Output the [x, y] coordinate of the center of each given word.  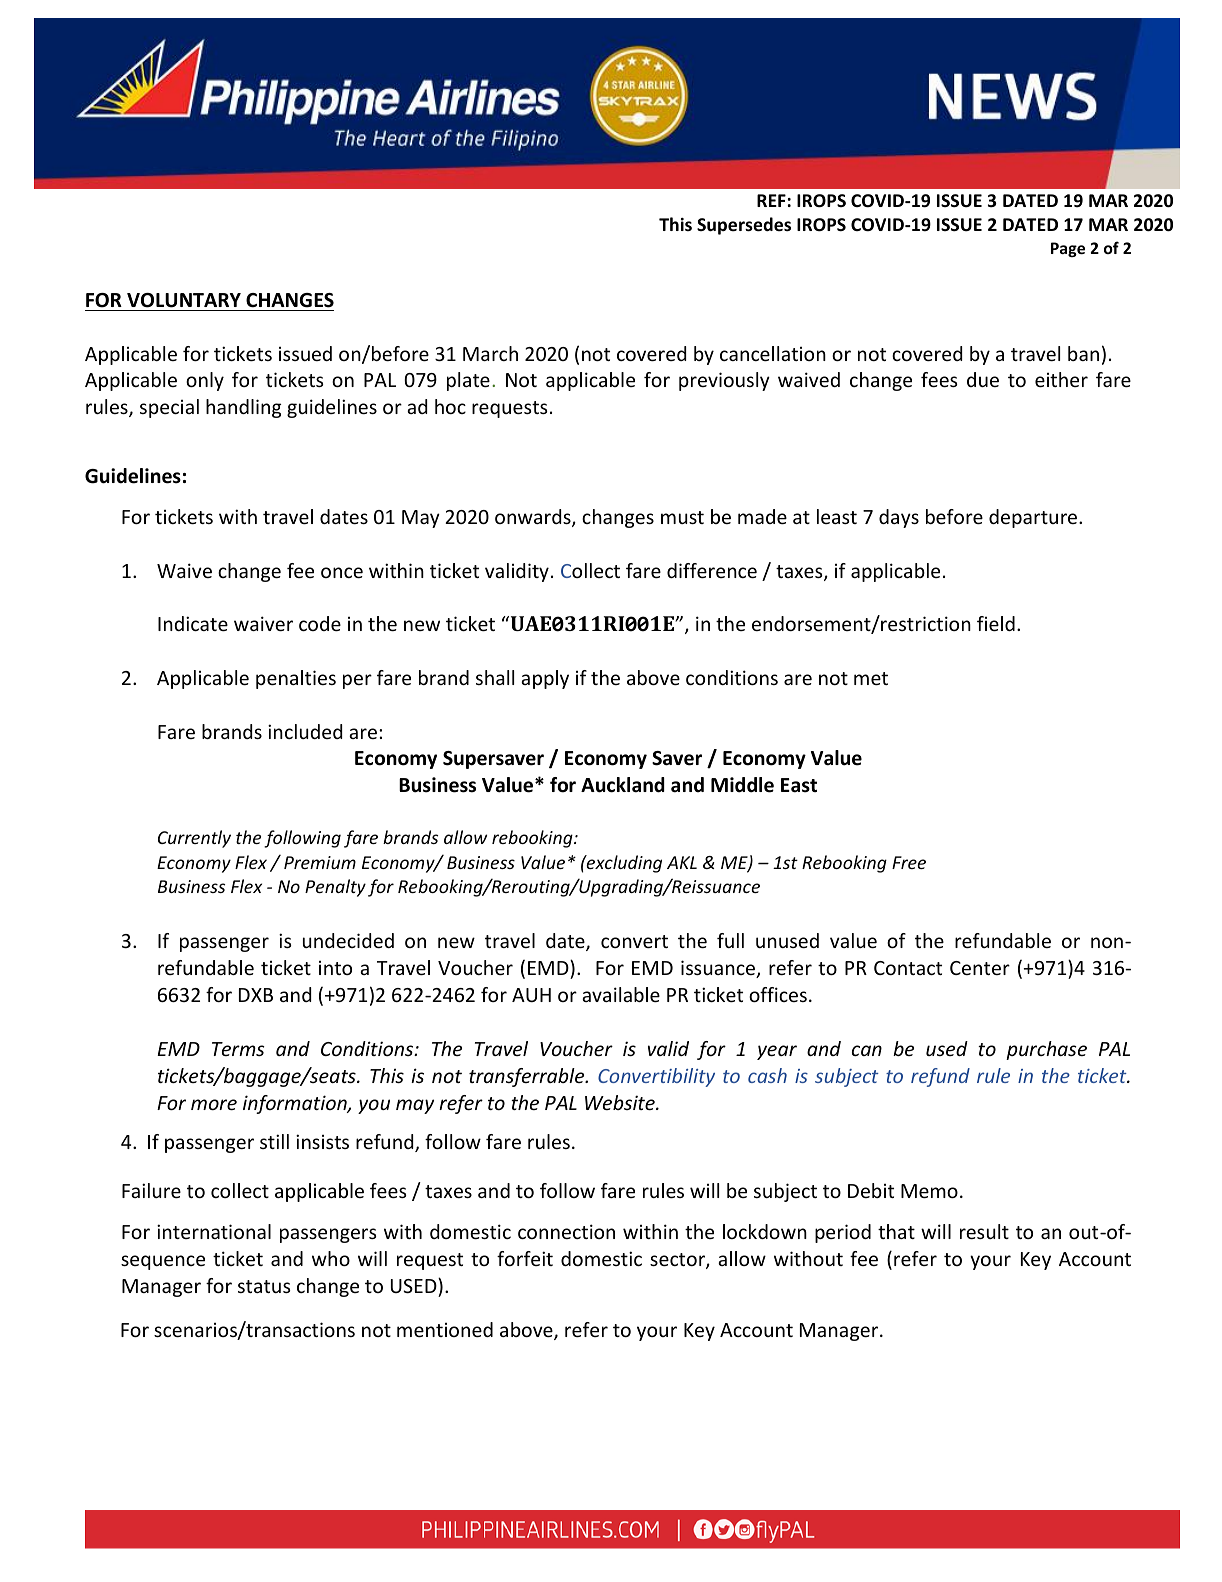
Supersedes [744, 226]
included [305, 731]
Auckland [623, 785]
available [621, 994]
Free [909, 862]
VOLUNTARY [184, 300]
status [264, 1286]
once [342, 572]
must [682, 517]
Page [1068, 249]
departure [1034, 518]
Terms [238, 1049]
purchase [1046, 1050]
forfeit [525, 1258]
